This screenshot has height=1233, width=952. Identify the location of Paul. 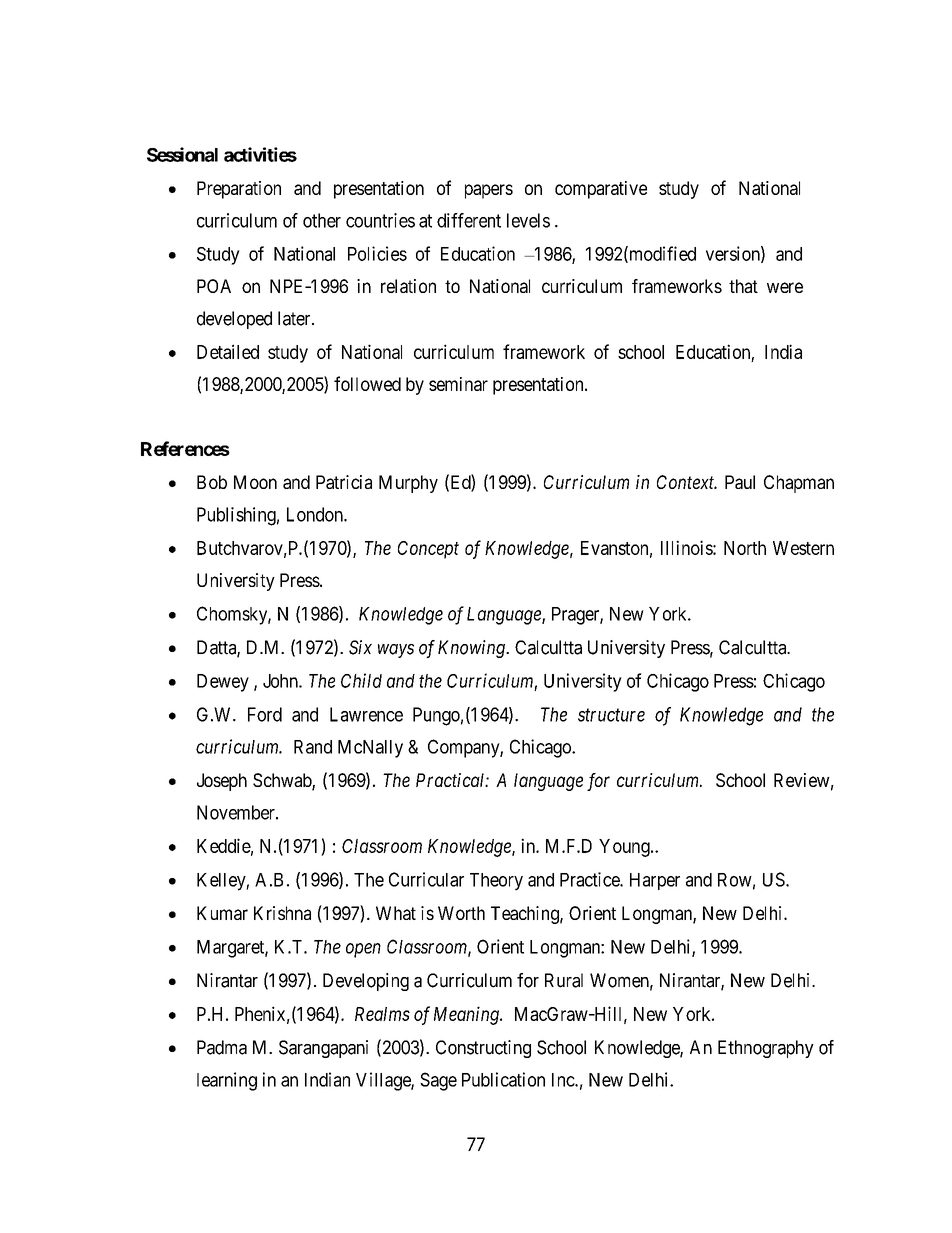
(740, 482).
